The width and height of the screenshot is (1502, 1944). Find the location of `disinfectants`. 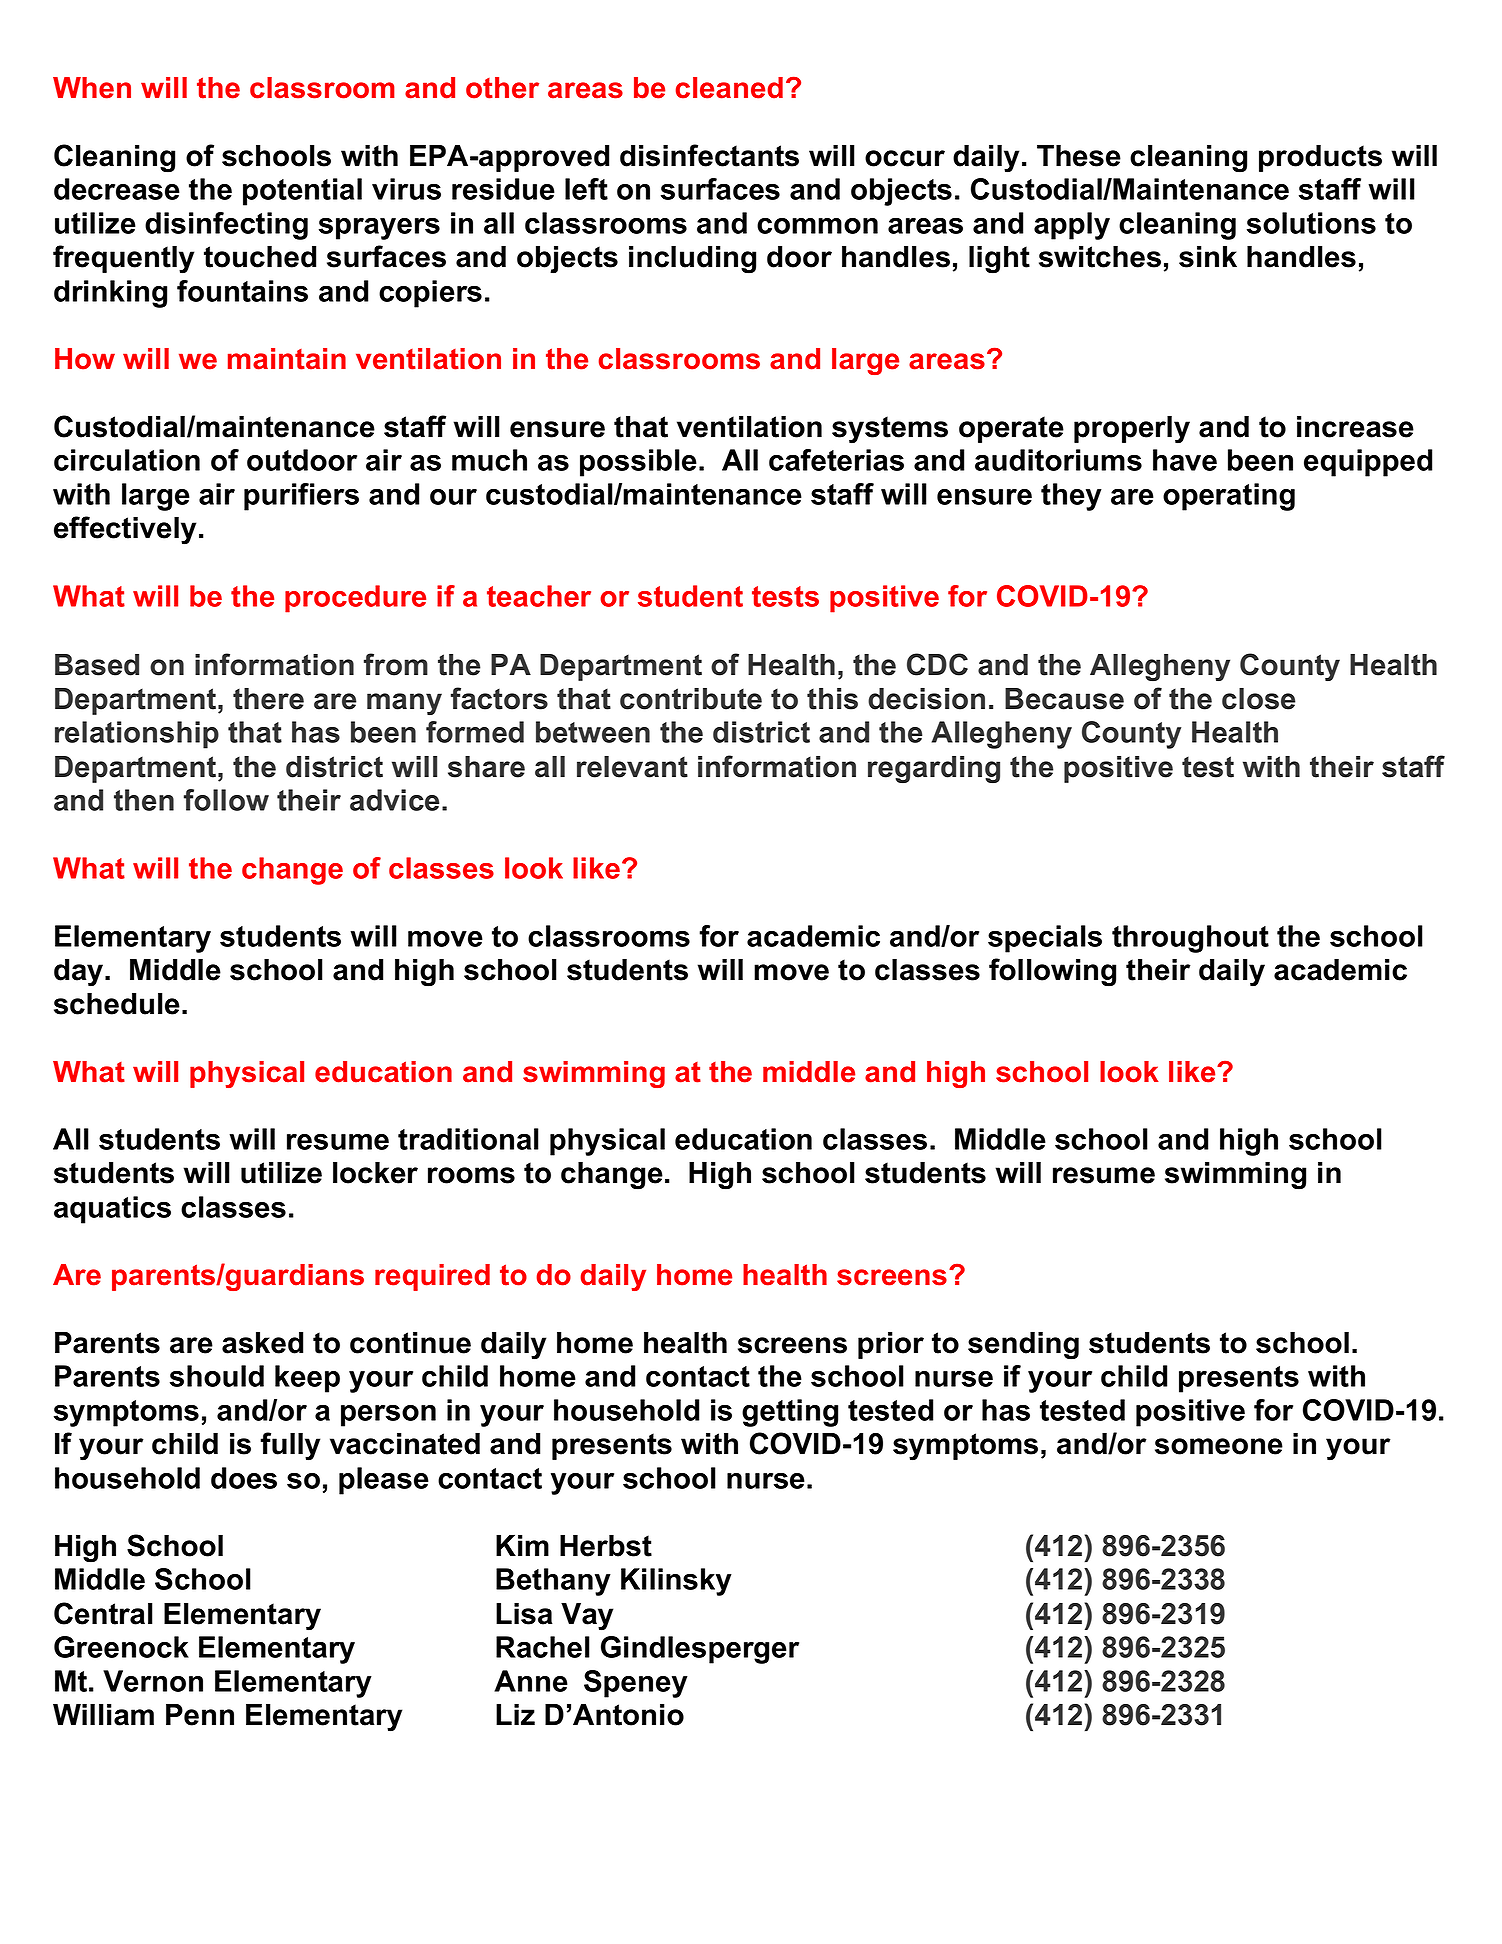

disinfectants is located at coordinates (709, 155).
